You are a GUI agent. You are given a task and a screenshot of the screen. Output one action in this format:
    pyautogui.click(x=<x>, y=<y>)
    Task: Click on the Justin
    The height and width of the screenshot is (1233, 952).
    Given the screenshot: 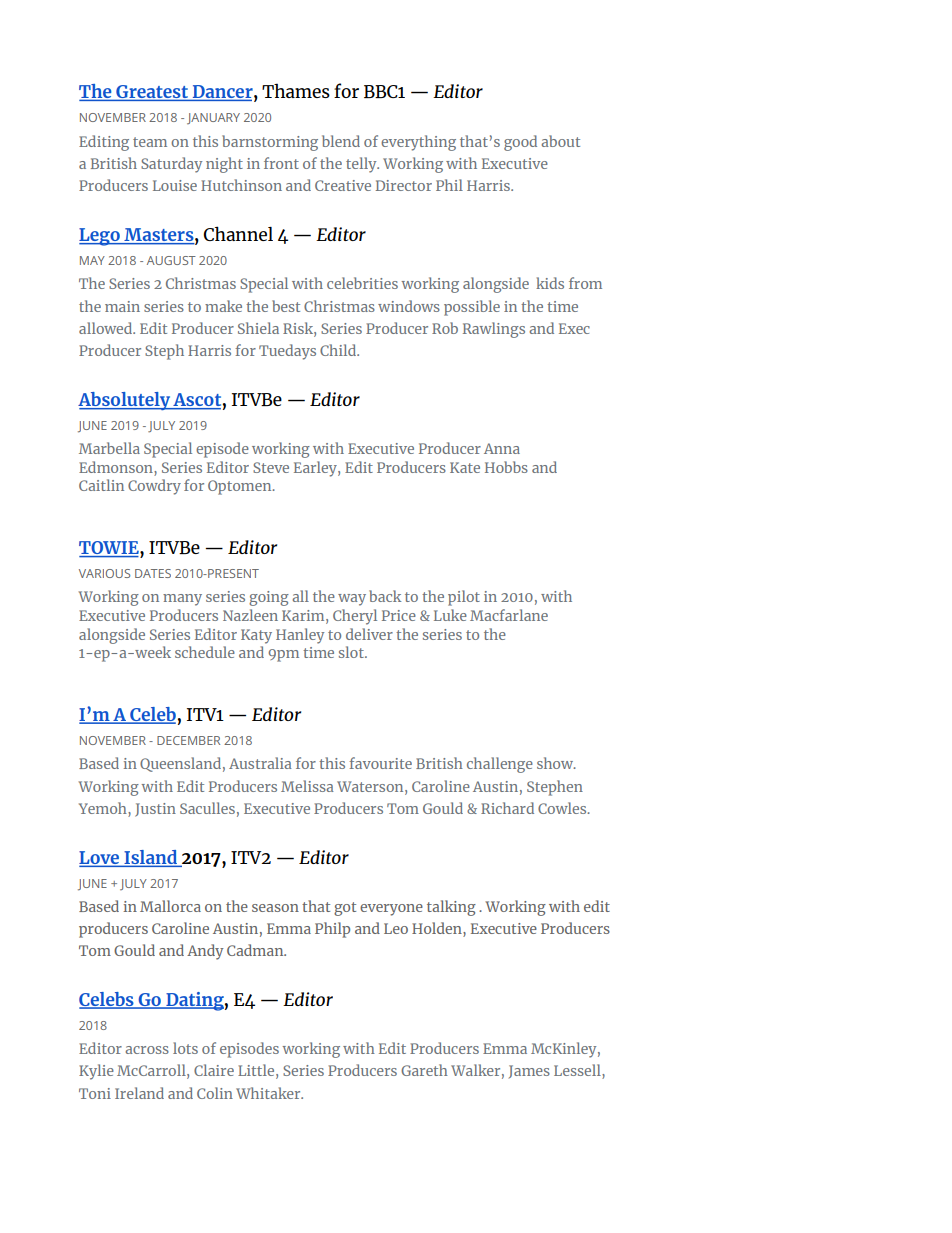 What is the action you would take?
    pyautogui.click(x=155, y=810)
